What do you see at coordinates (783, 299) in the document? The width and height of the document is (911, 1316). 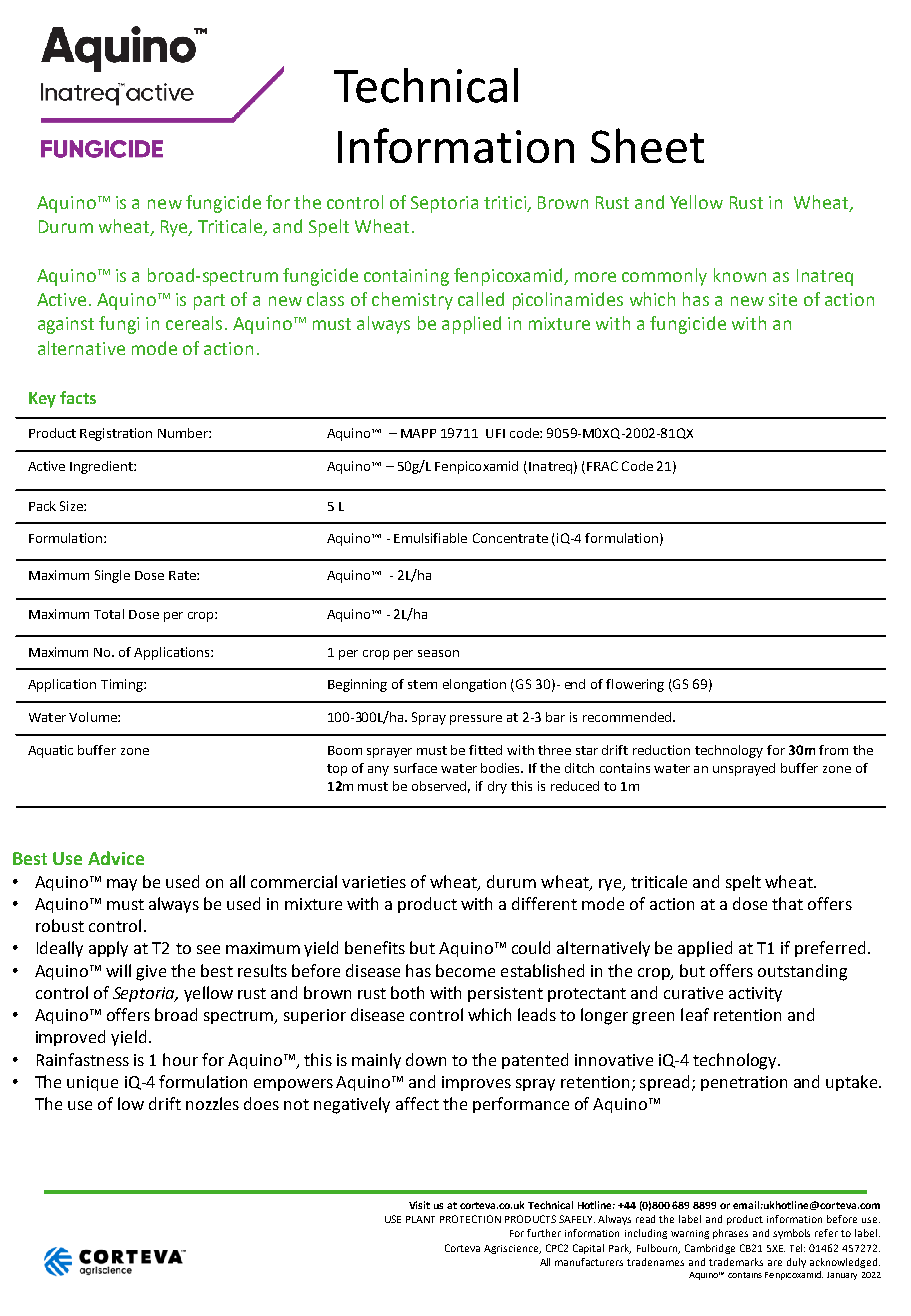 I see `site` at bounding box center [783, 299].
